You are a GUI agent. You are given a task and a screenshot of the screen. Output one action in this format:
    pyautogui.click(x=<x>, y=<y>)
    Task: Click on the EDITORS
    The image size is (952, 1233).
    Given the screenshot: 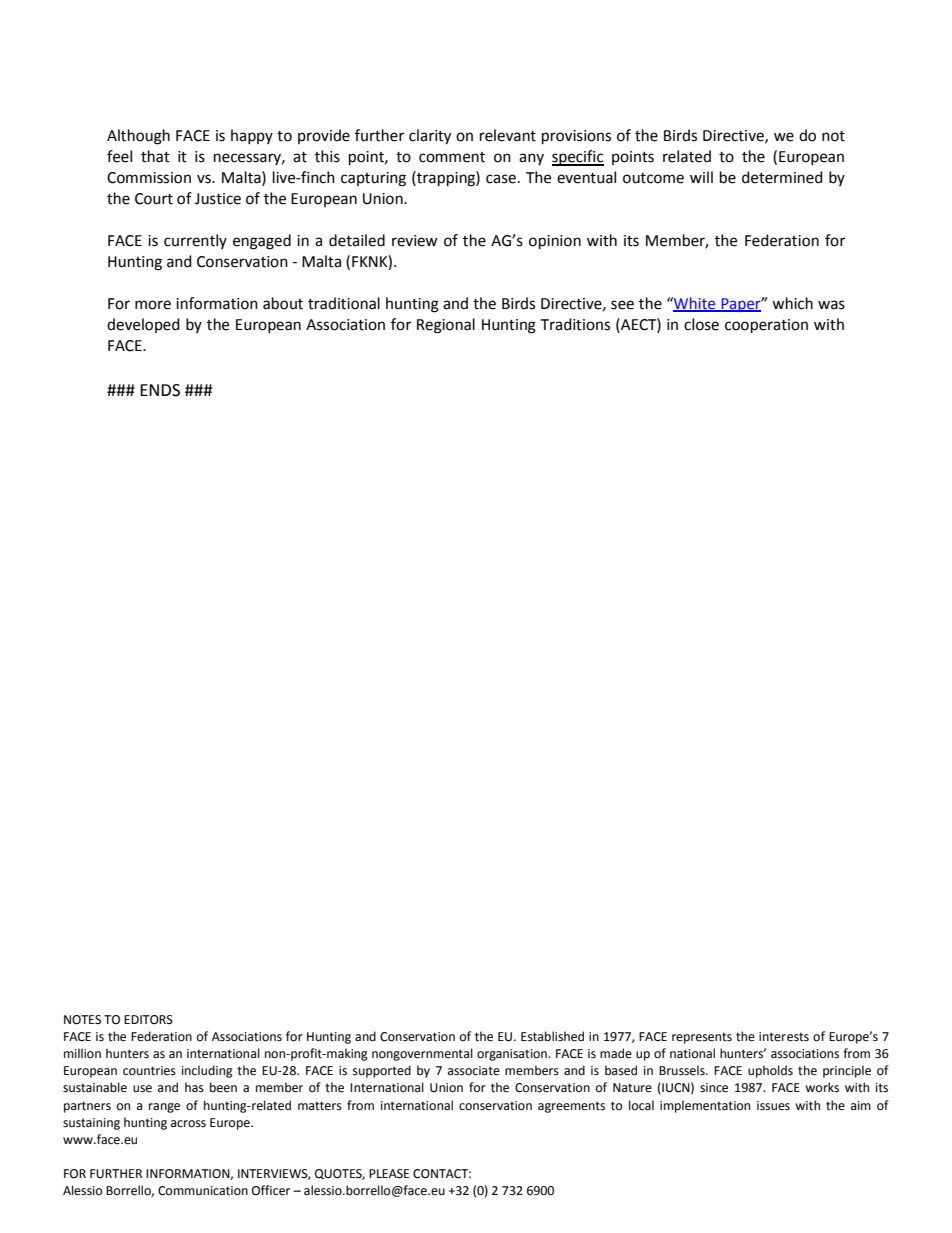 What is the action you would take?
    pyautogui.click(x=148, y=1020)
